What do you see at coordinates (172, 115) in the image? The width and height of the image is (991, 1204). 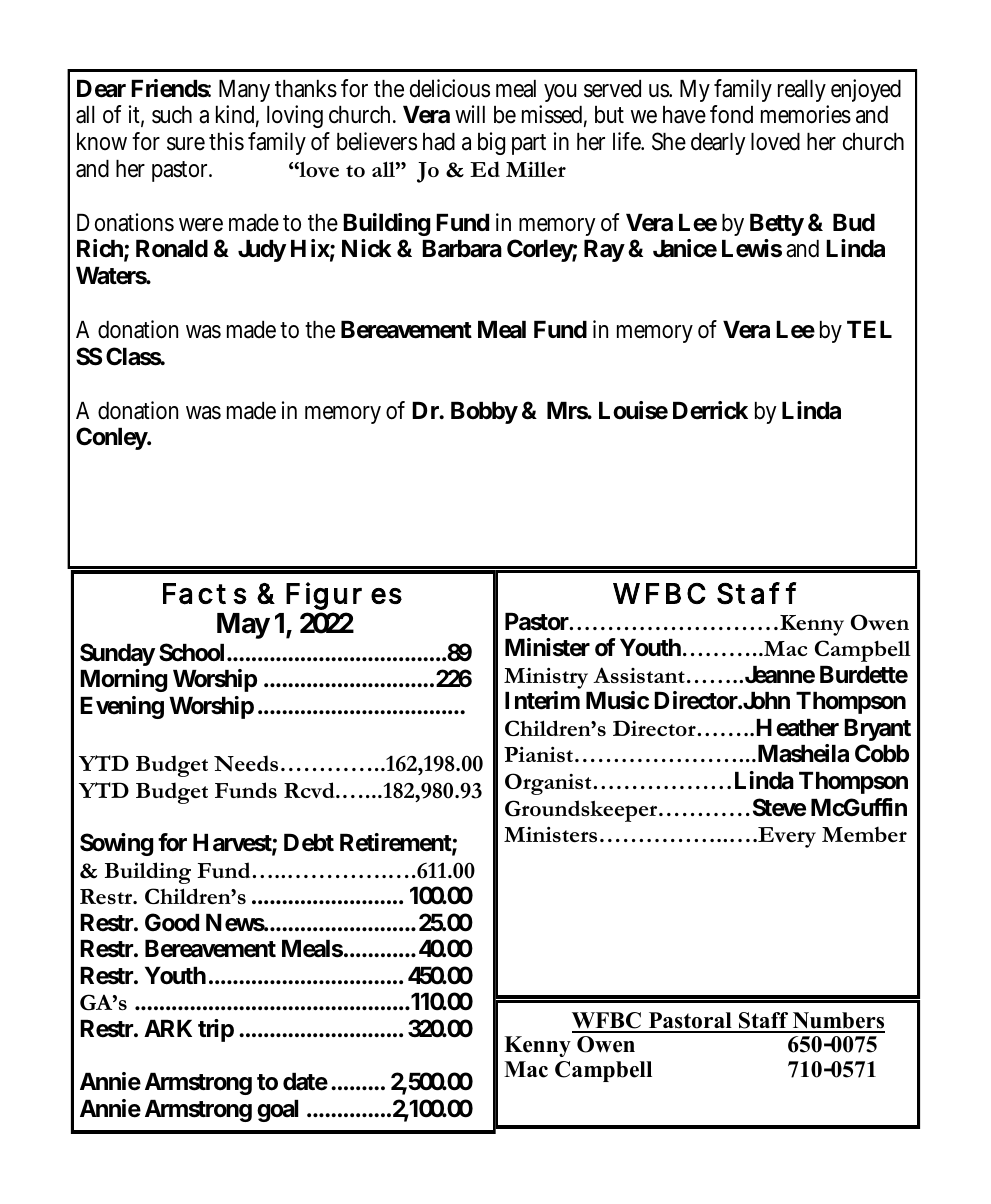 I see `such` at bounding box center [172, 115].
